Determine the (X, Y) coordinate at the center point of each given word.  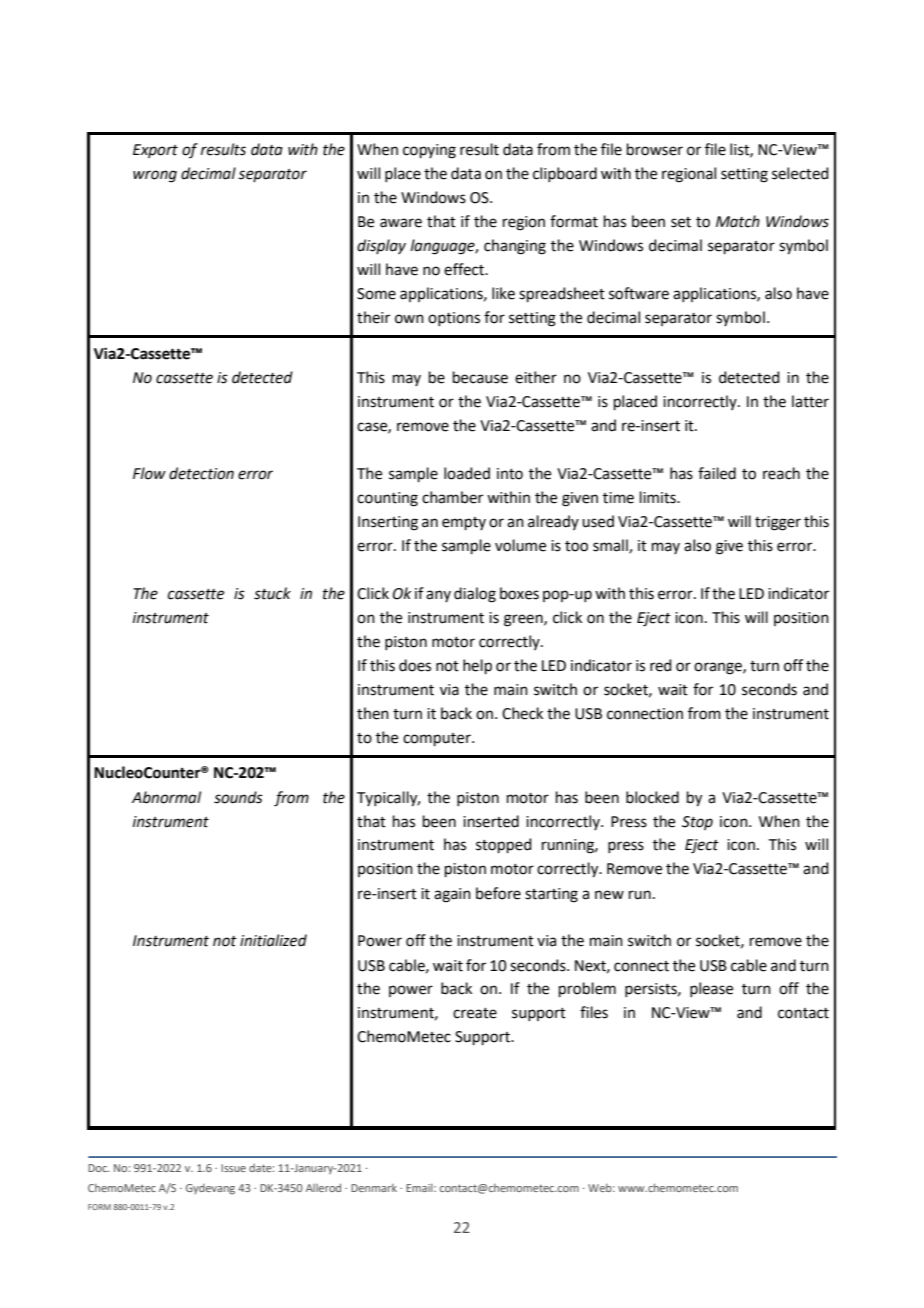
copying (429, 151)
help (477, 666)
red (661, 665)
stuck (272, 593)
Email (420, 1187)
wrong (155, 176)
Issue (233, 1168)
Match (738, 221)
